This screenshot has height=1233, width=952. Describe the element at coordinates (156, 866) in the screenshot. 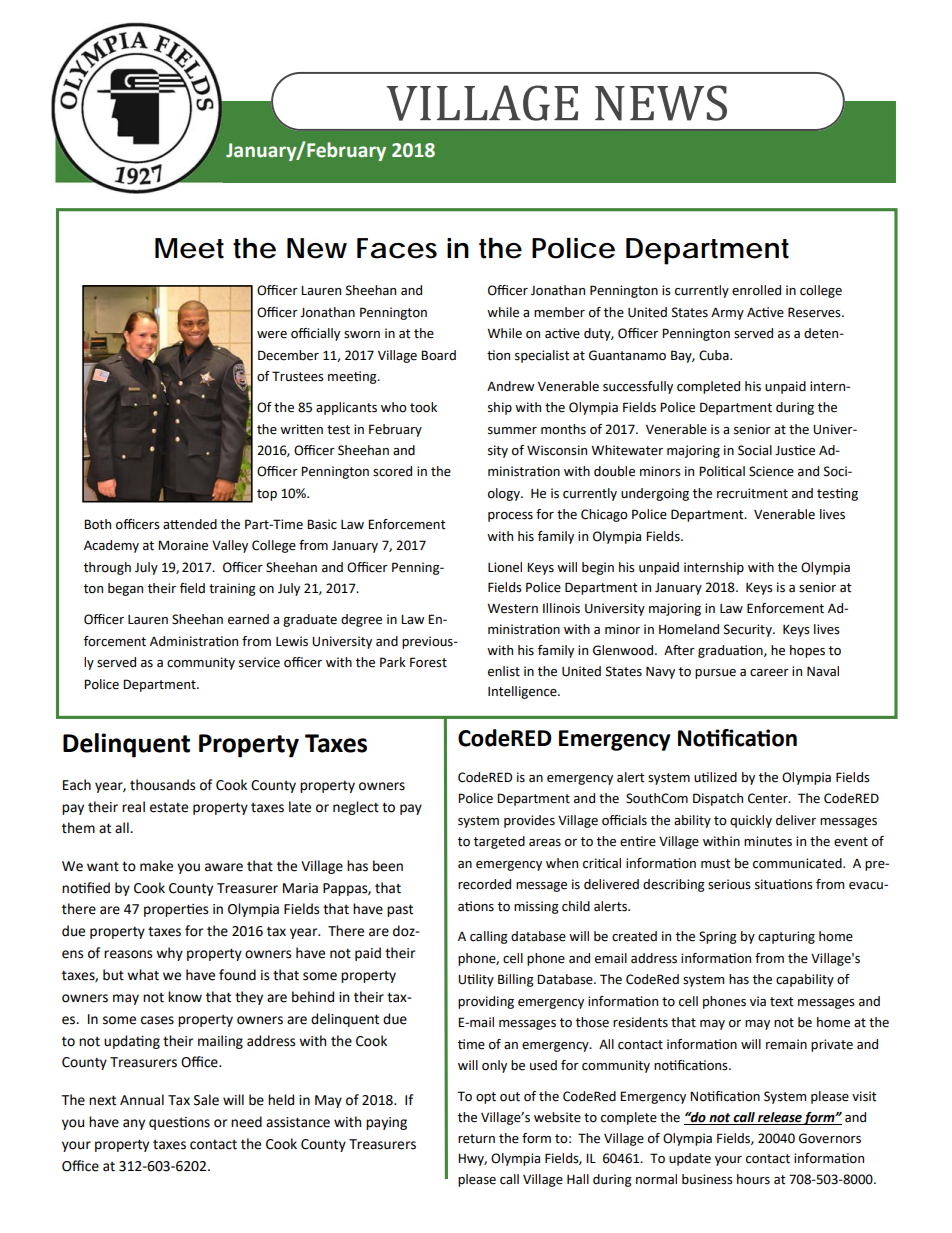

I see `make` at that location.
